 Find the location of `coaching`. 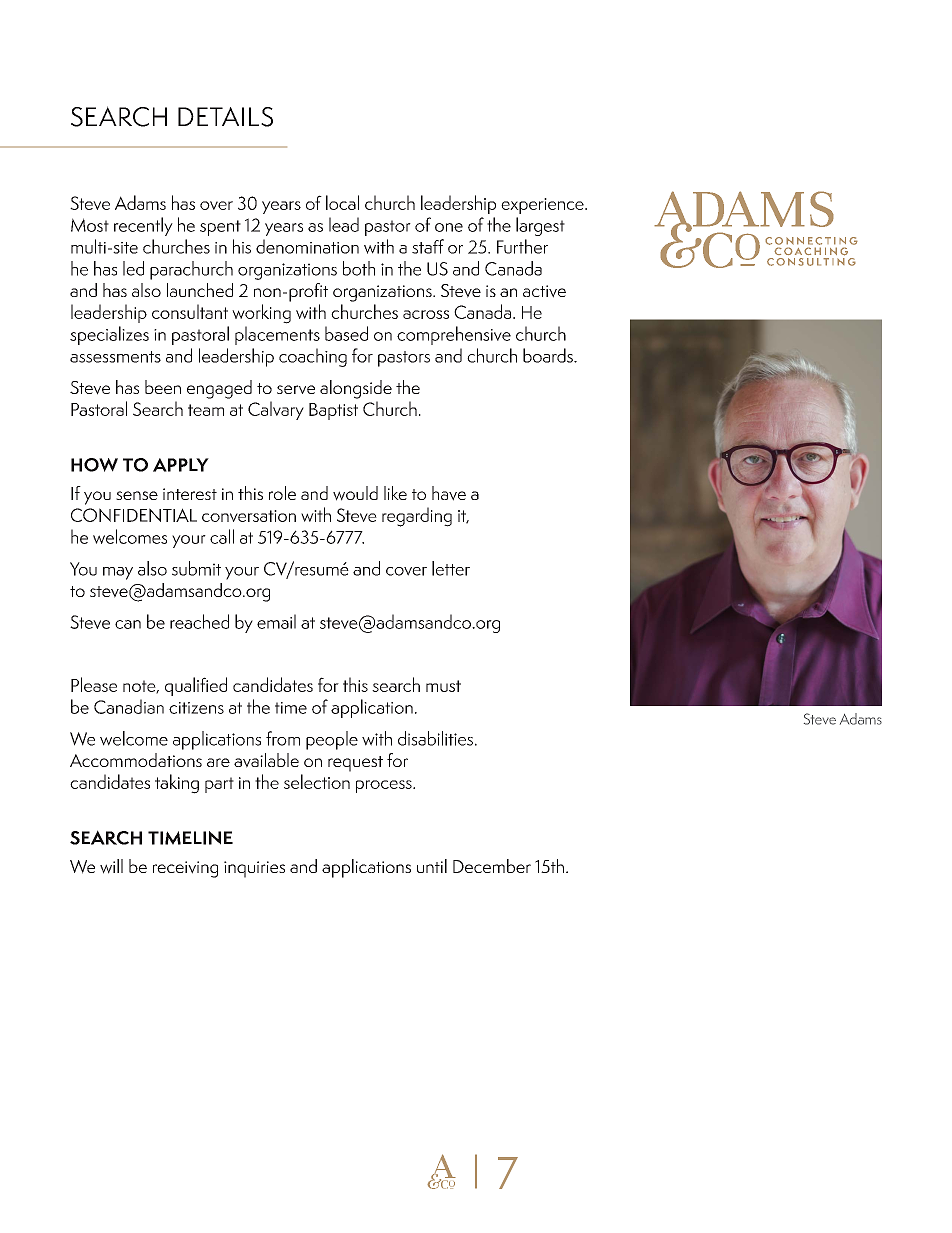

coaching is located at coordinates (313, 357).
